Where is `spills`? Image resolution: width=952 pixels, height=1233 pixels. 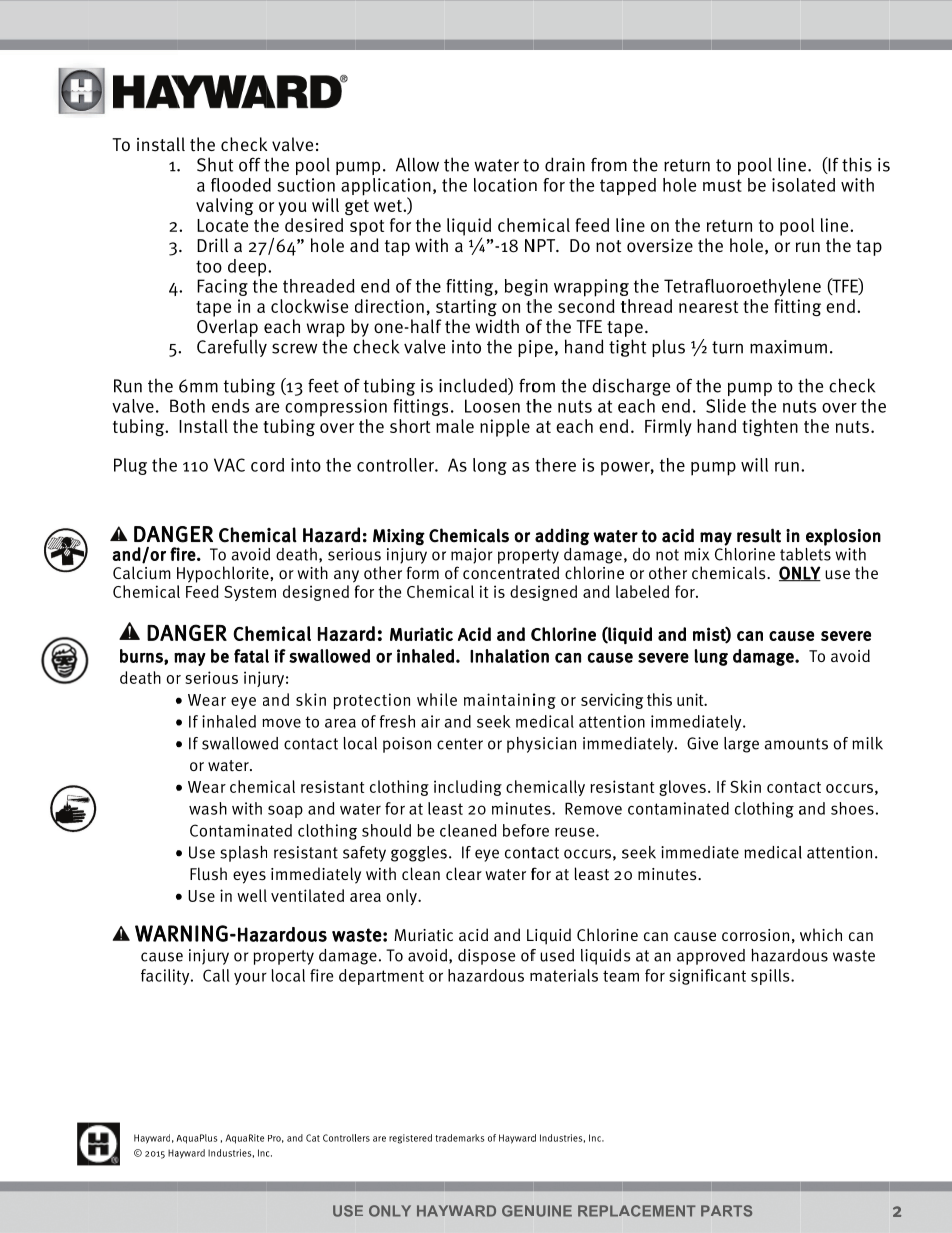 spills is located at coordinates (771, 977).
